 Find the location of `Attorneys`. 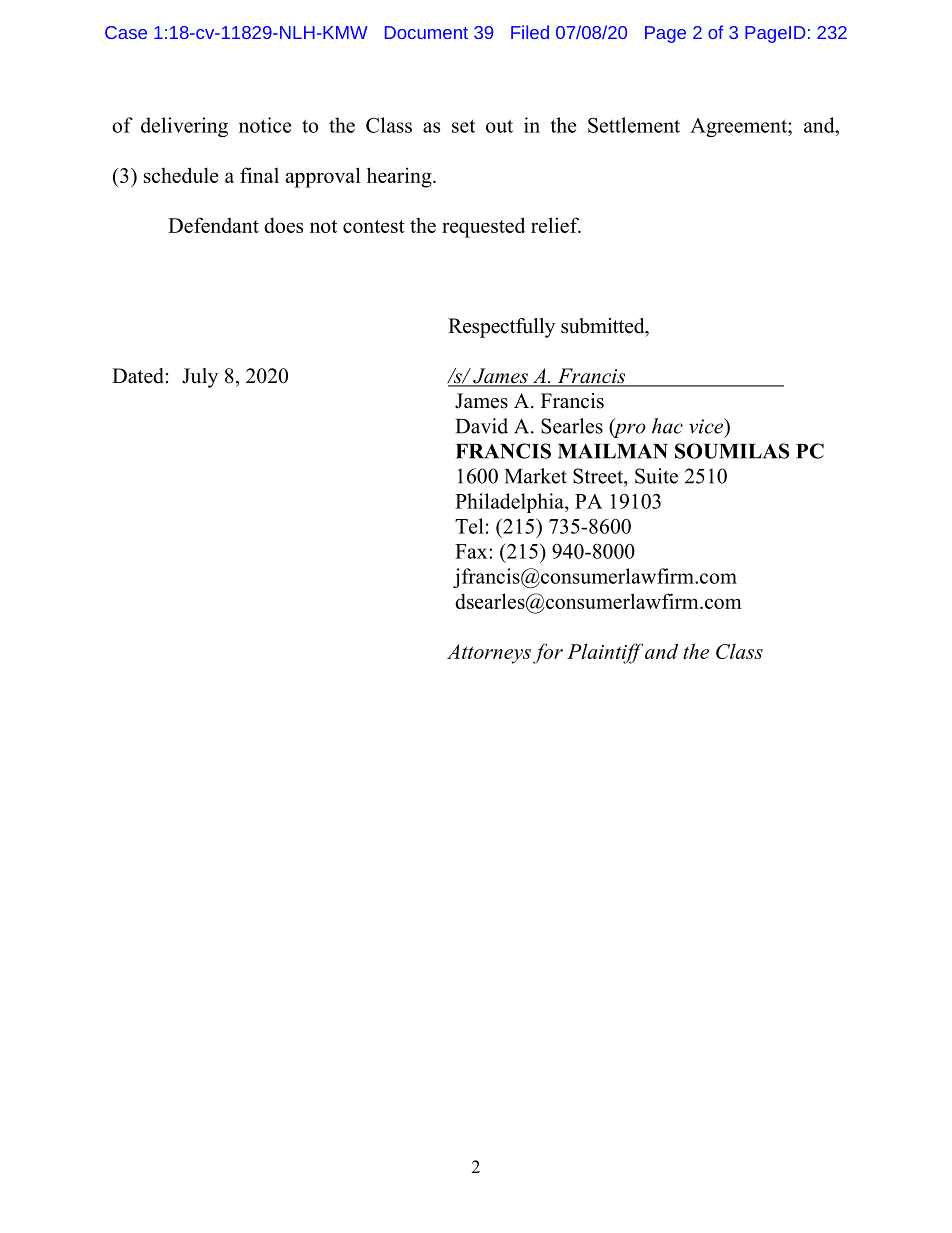

Attorneys is located at coordinates (489, 654).
